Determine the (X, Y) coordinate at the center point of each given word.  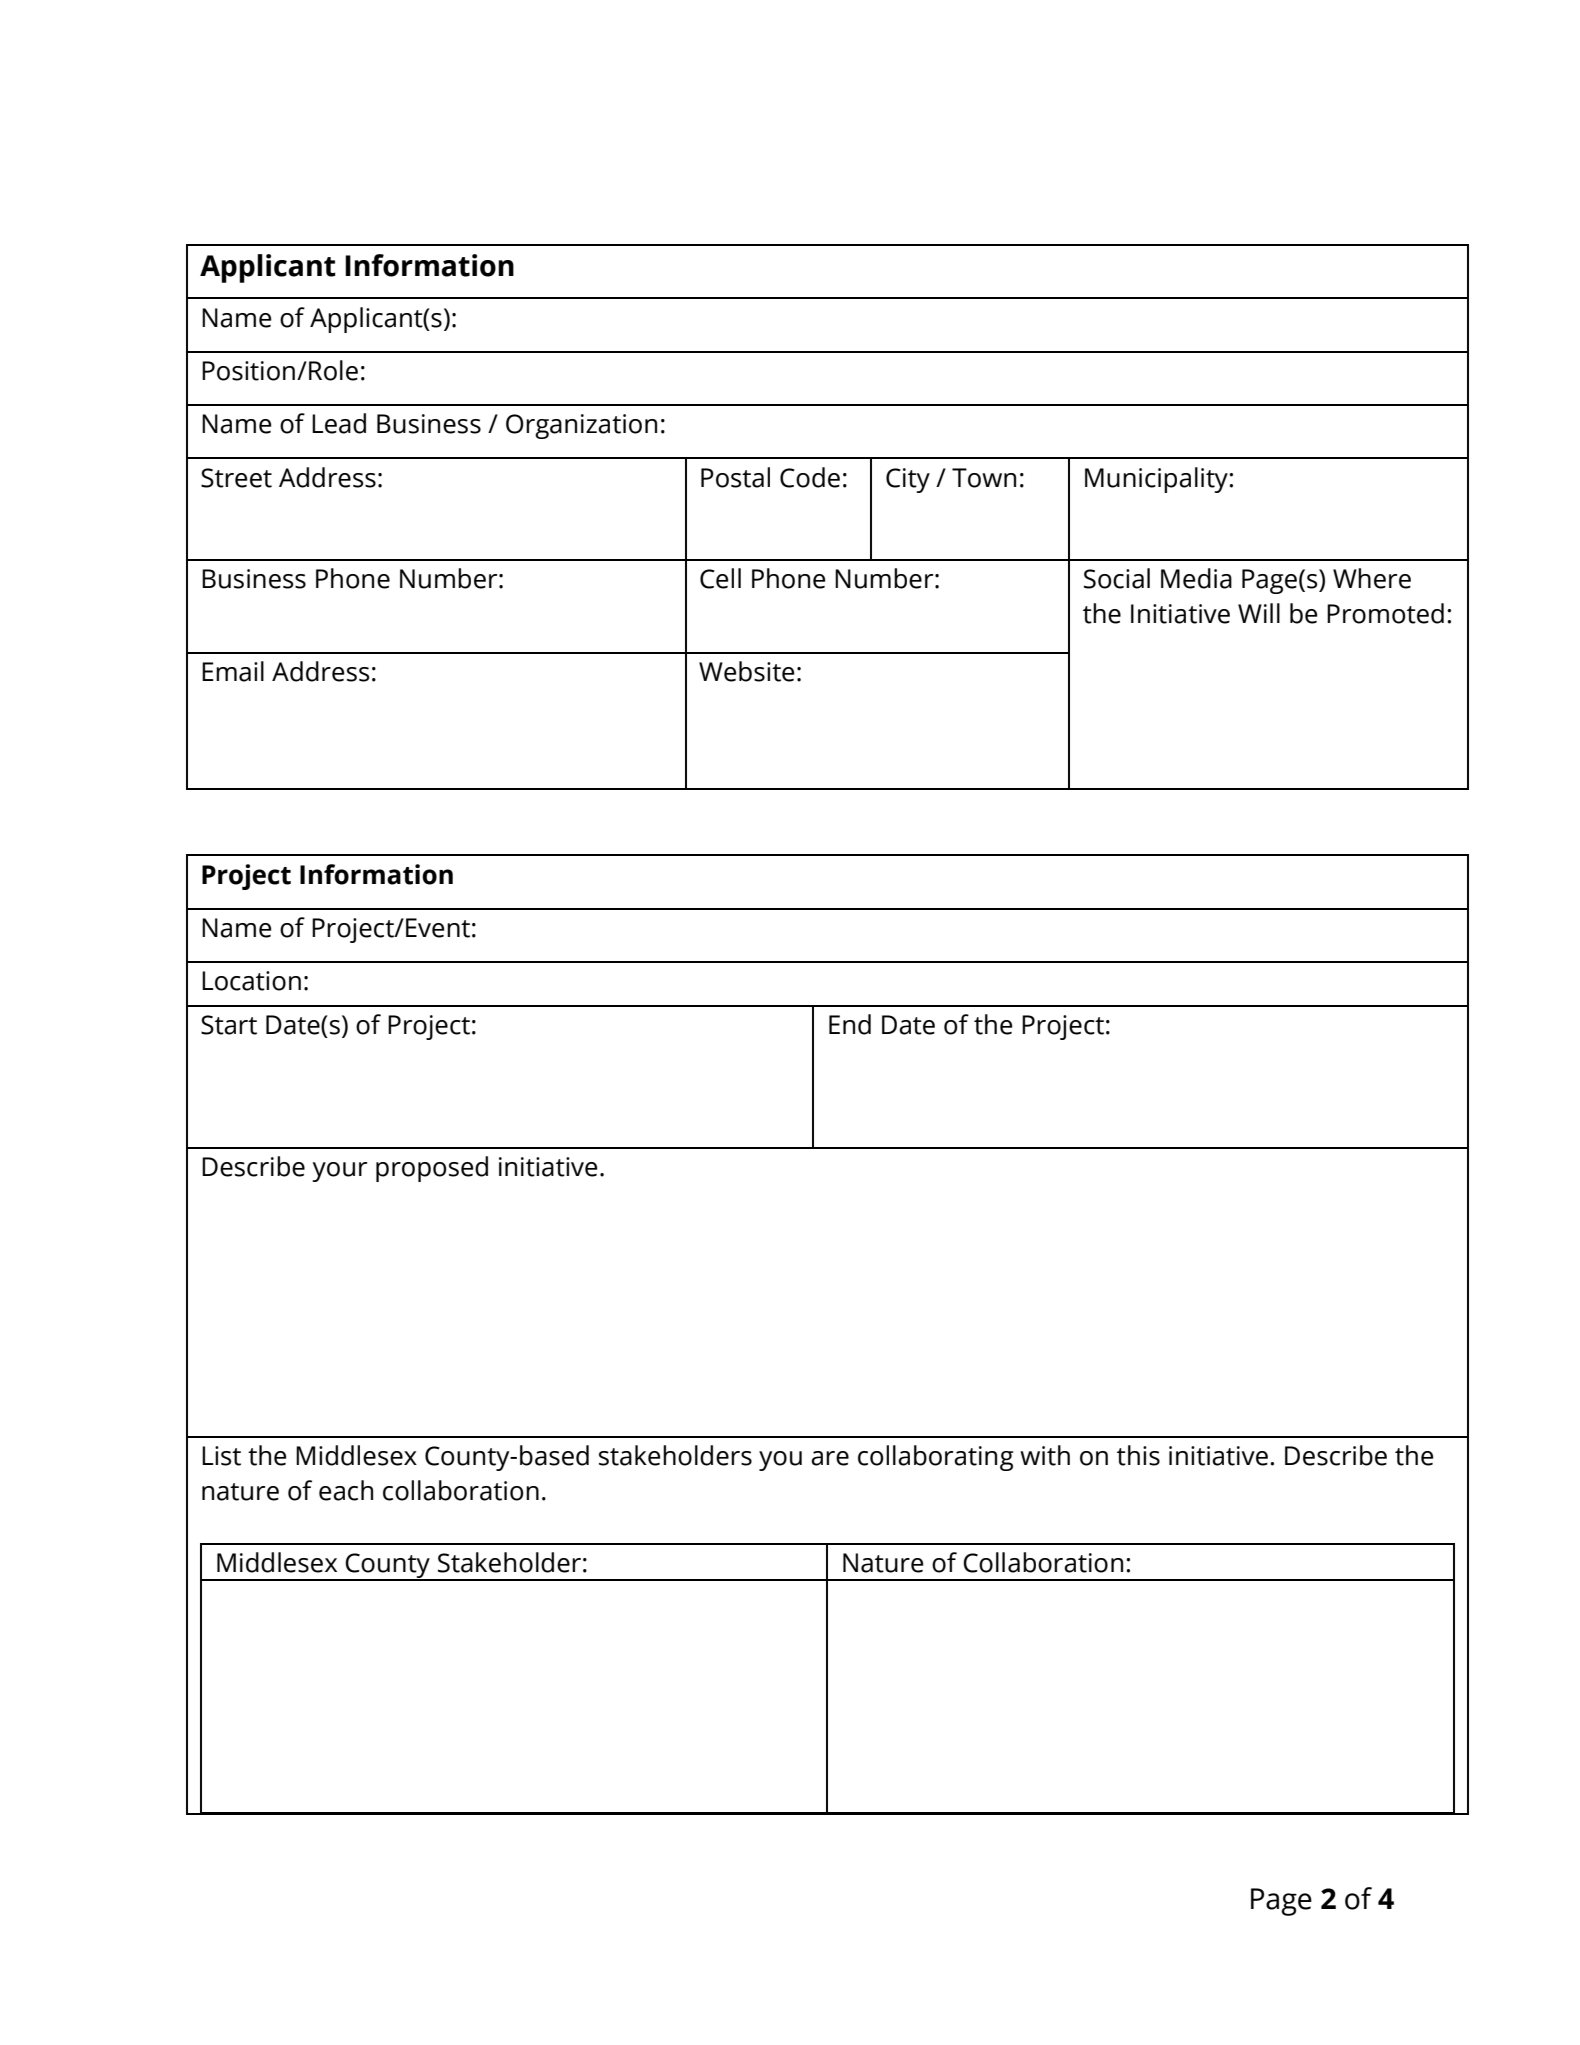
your (339, 1172)
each (346, 1490)
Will (1259, 613)
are (830, 1458)
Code (810, 477)
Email (233, 671)
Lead (339, 423)
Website (747, 671)
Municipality (1157, 480)
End (850, 1024)
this (1138, 1455)
